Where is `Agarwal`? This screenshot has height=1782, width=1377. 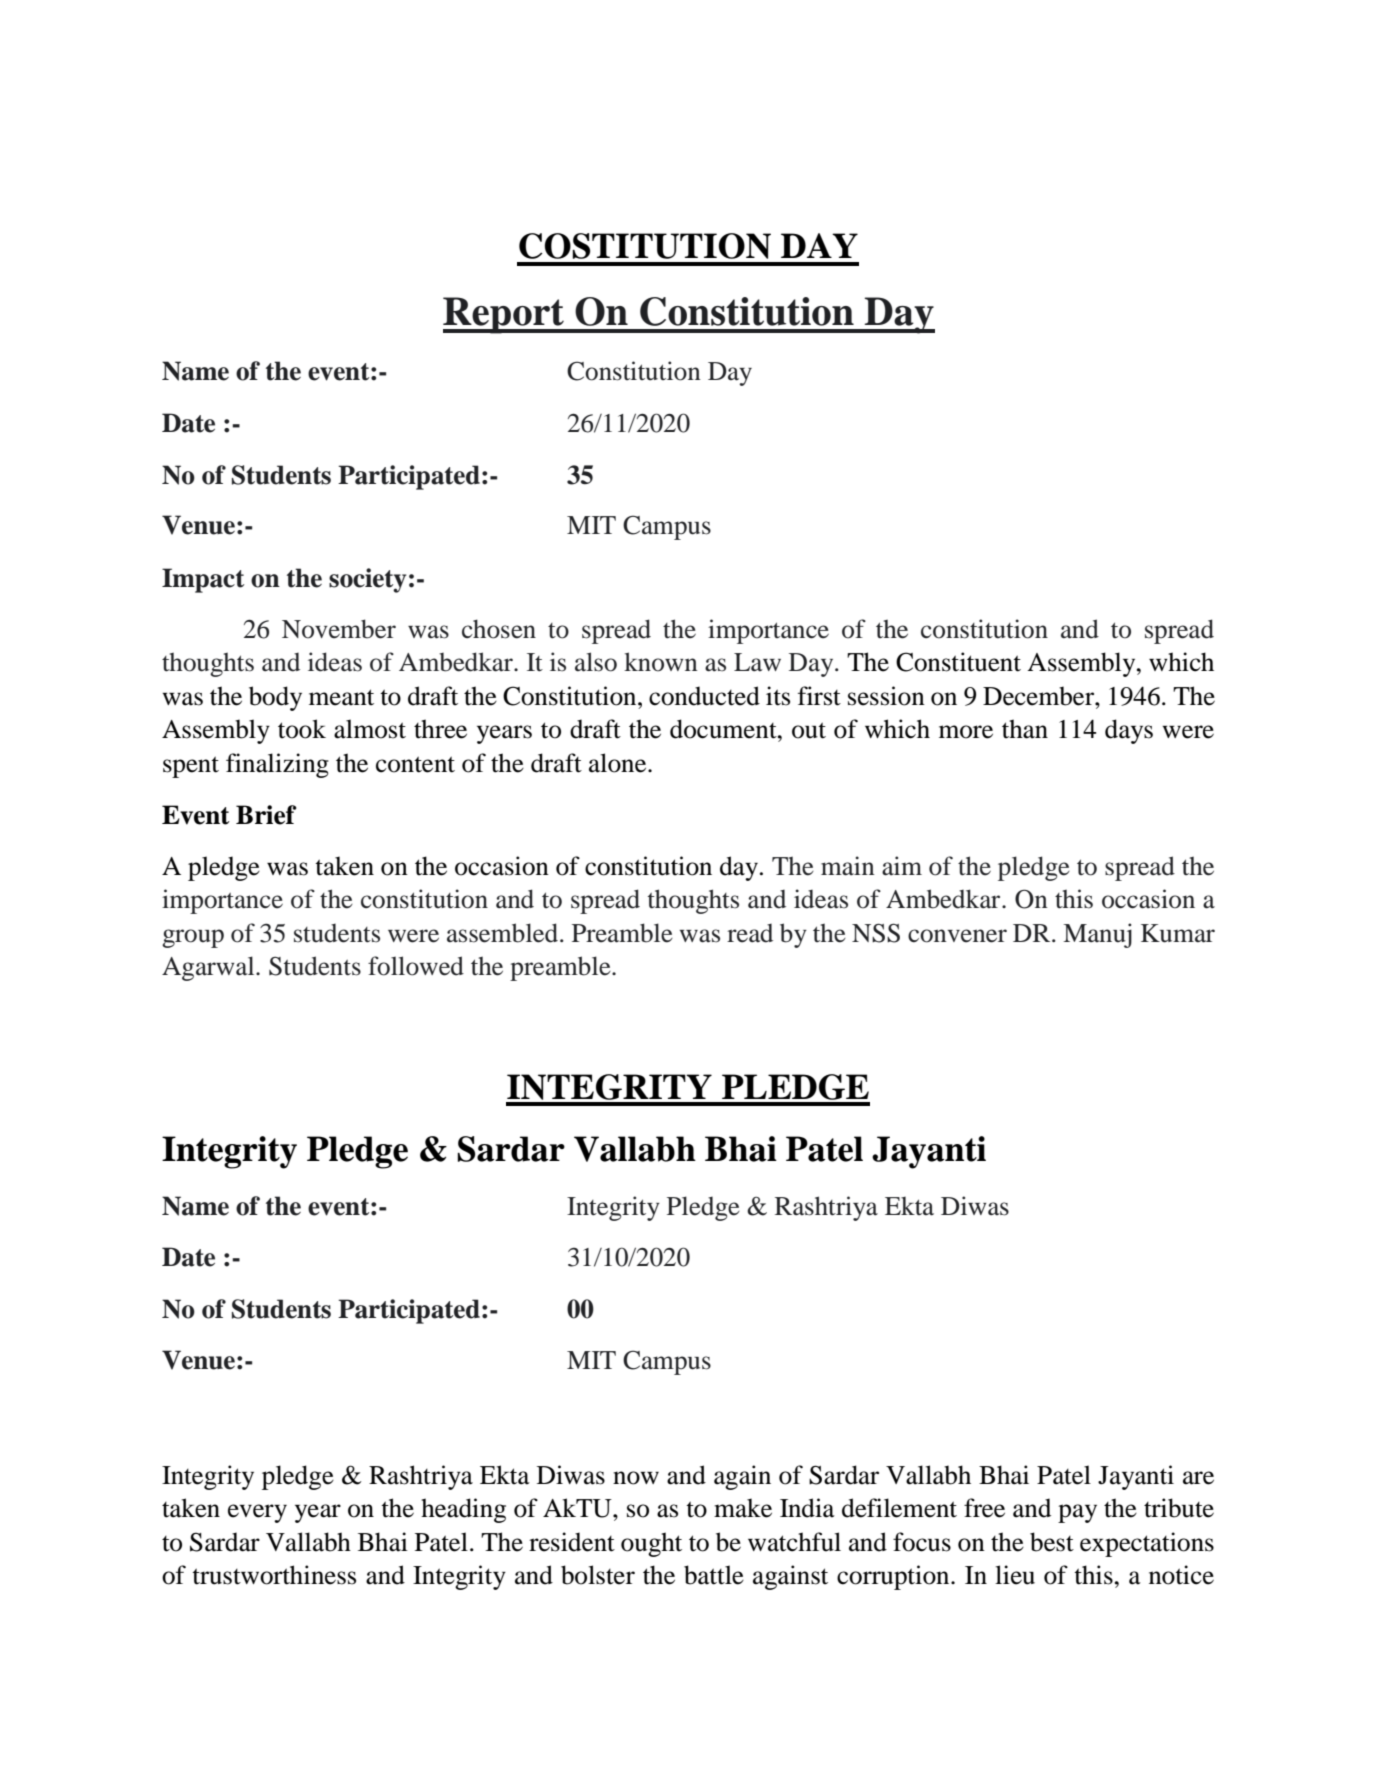
Agarwal is located at coordinates (209, 968).
